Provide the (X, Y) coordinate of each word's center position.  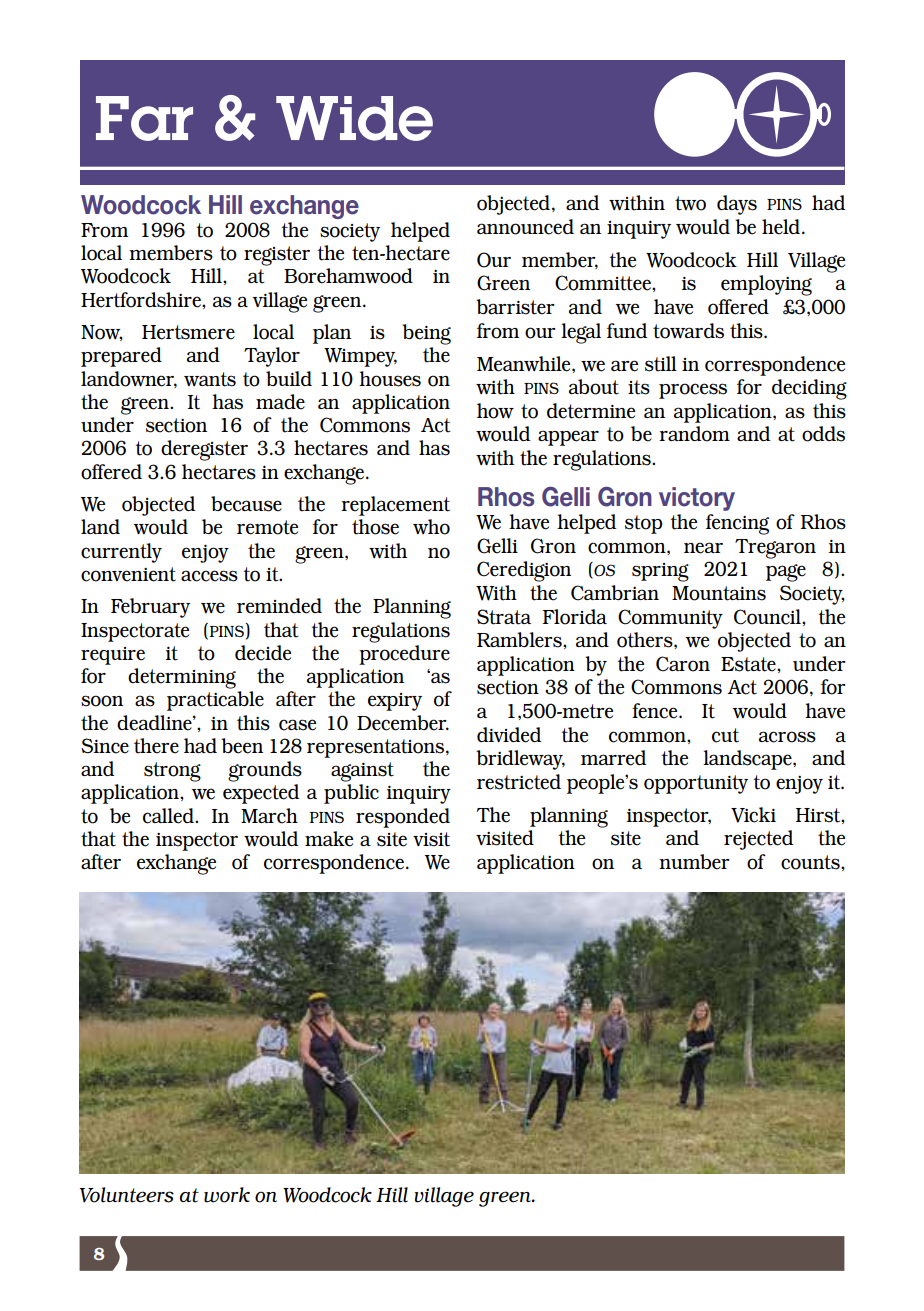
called (169, 816)
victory (697, 499)
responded (403, 818)
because (246, 504)
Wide (354, 118)
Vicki (753, 815)
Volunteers (126, 1195)
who (431, 527)
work (227, 1195)
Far (144, 118)
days (737, 205)
